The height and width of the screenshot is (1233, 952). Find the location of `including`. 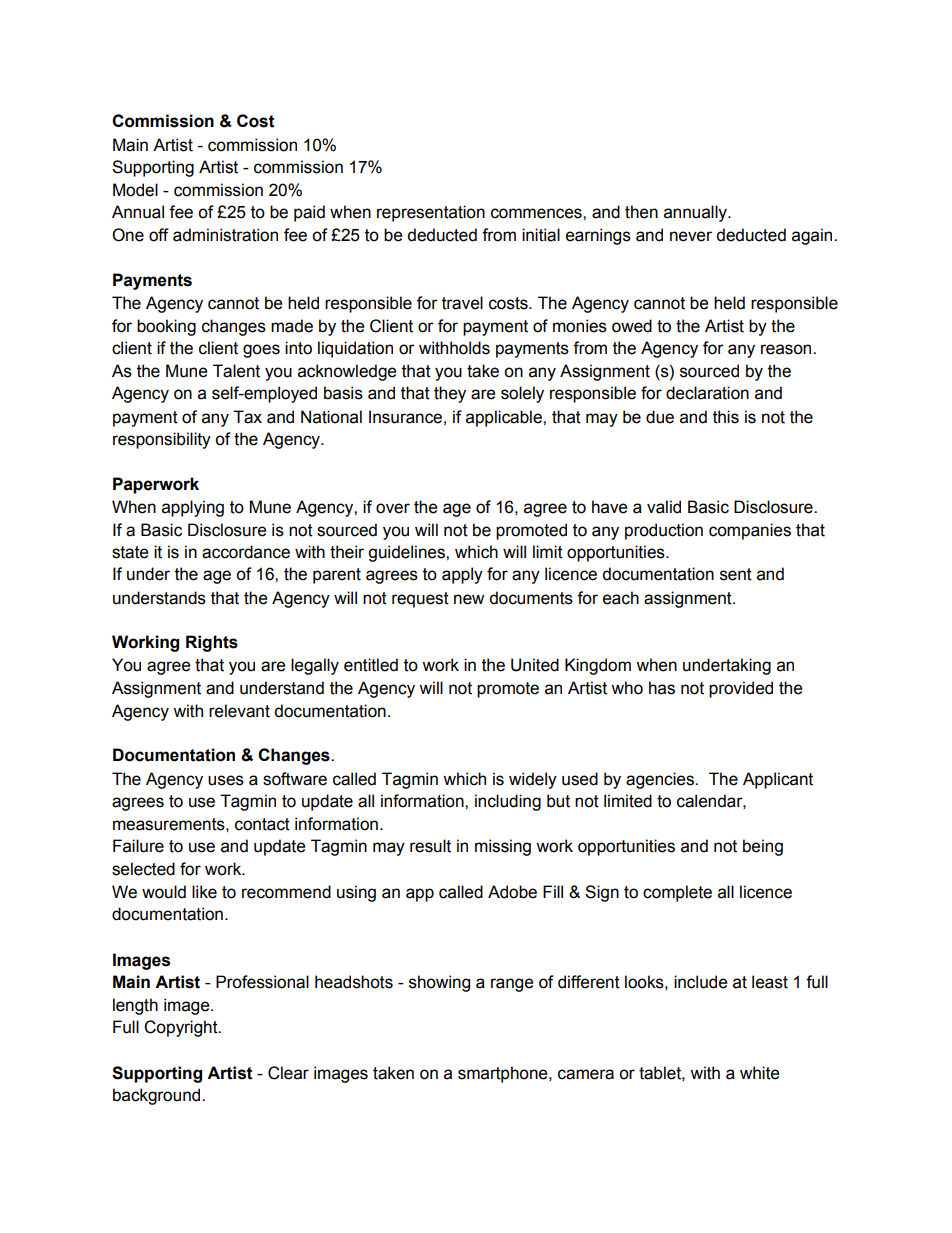

including is located at coordinates (508, 802).
